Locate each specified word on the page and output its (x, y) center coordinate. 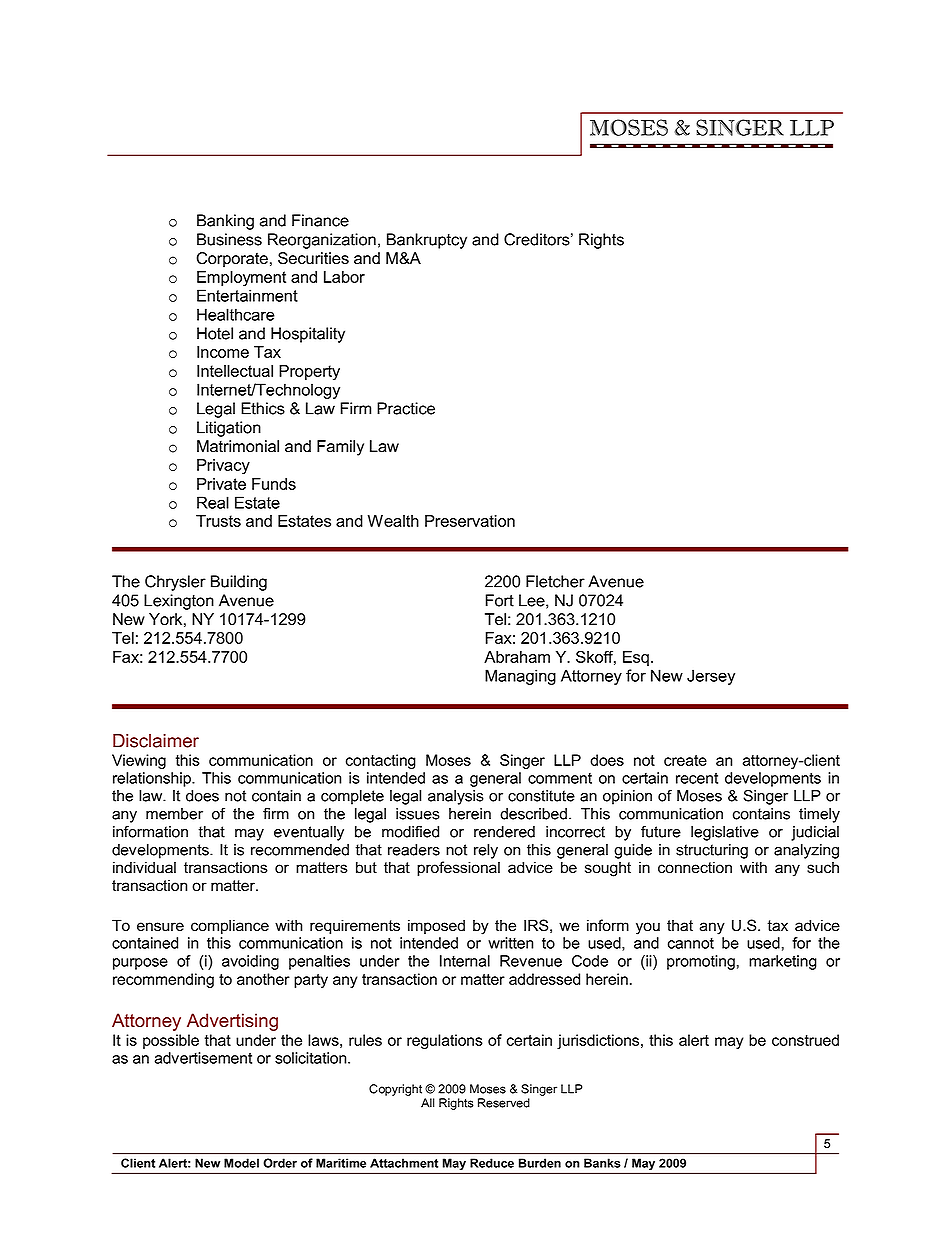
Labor (344, 277)
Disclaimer (156, 741)
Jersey (711, 677)
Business (229, 239)
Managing (520, 677)
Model (241, 1163)
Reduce (492, 1163)
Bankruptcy (427, 241)
